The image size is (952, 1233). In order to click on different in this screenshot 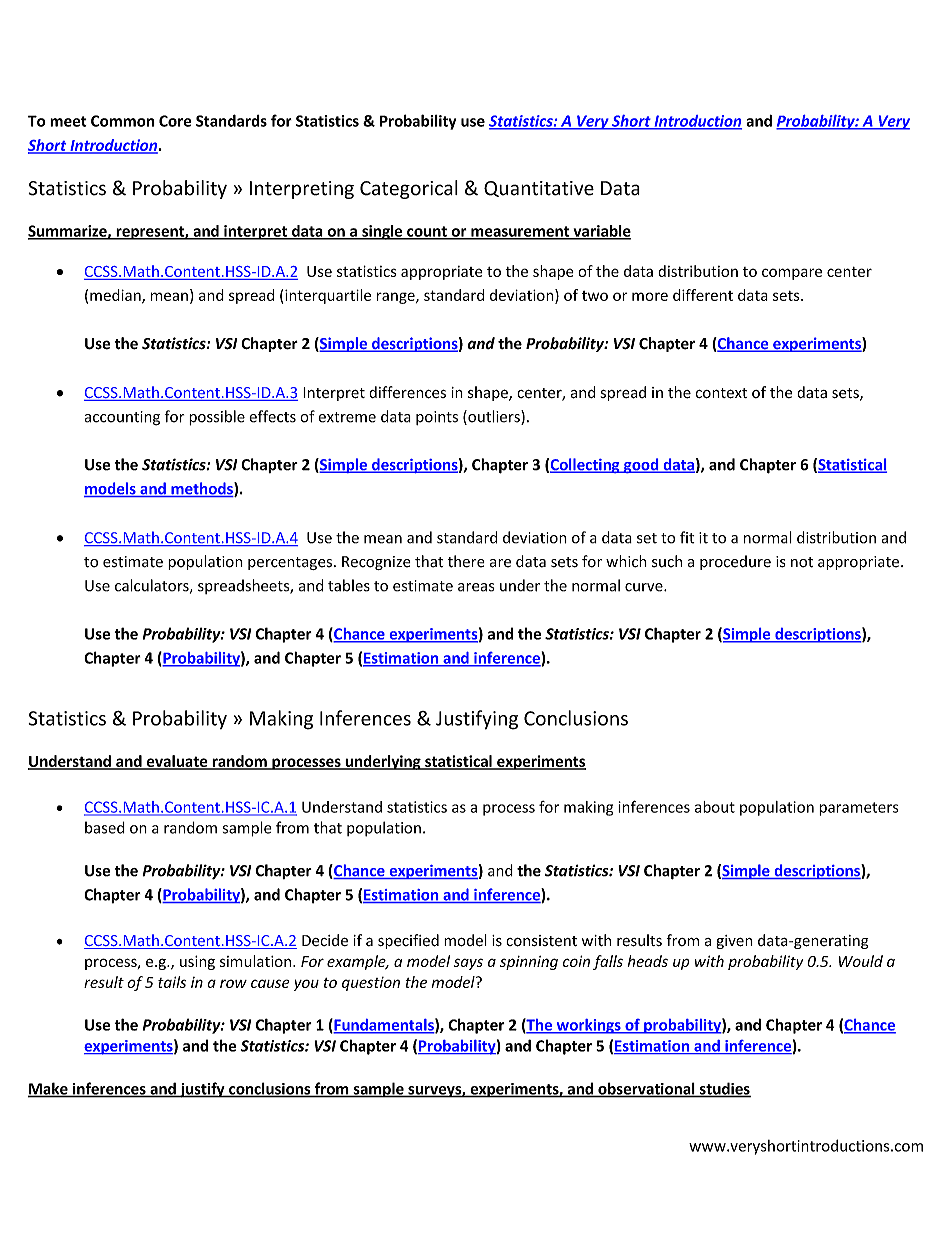, I will do `click(703, 295)`.
